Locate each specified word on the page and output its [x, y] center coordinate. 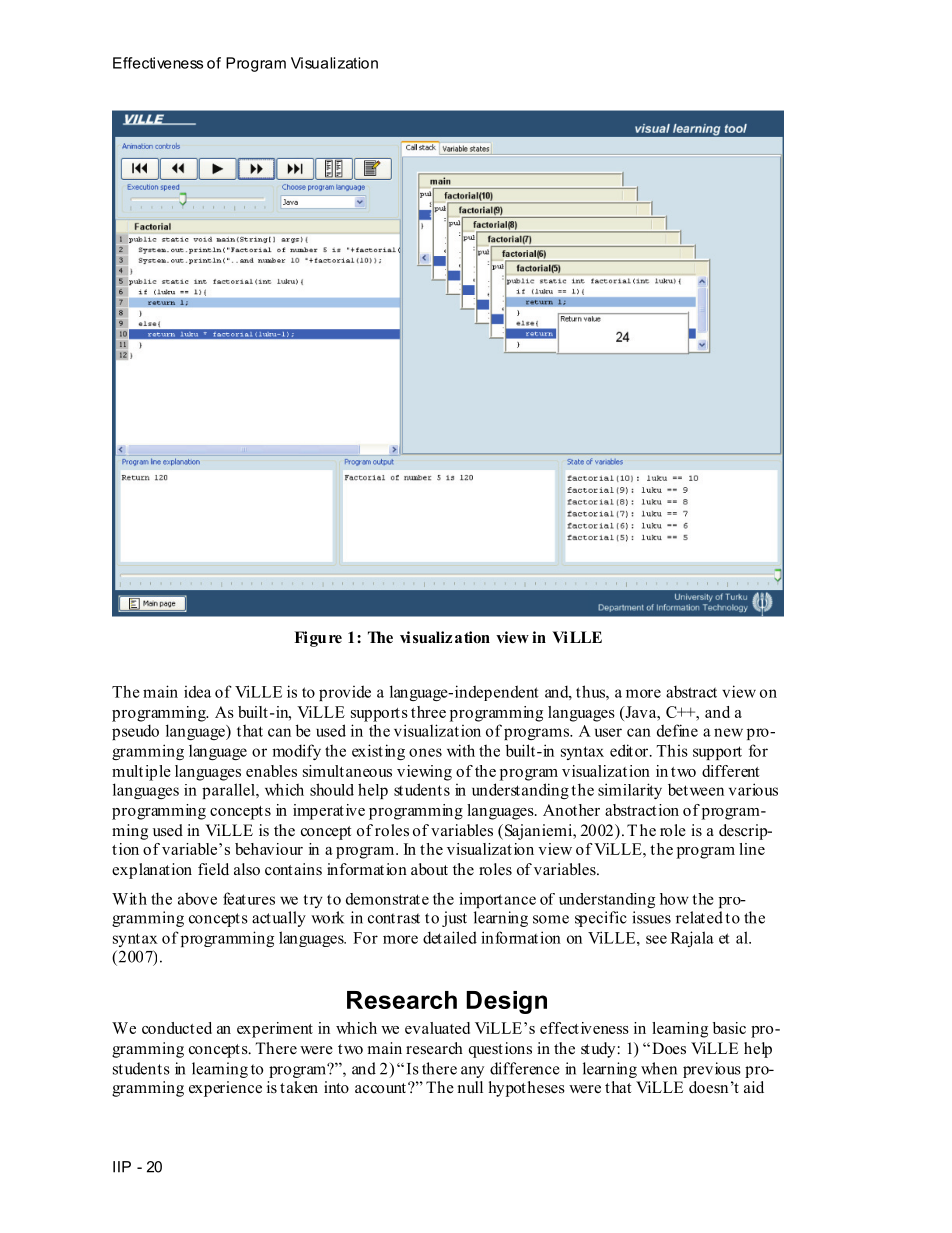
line [752, 849]
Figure [318, 639]
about [429, 869]
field [213, 869]
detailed [450, 937]
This [672, 750]
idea [197, 691]
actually [279, 919]
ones [425, 752]
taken [299, 1087]
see [656, 939]
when [659, 1068]
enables [271, 771]
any [472, 1072]
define [677, 730]
